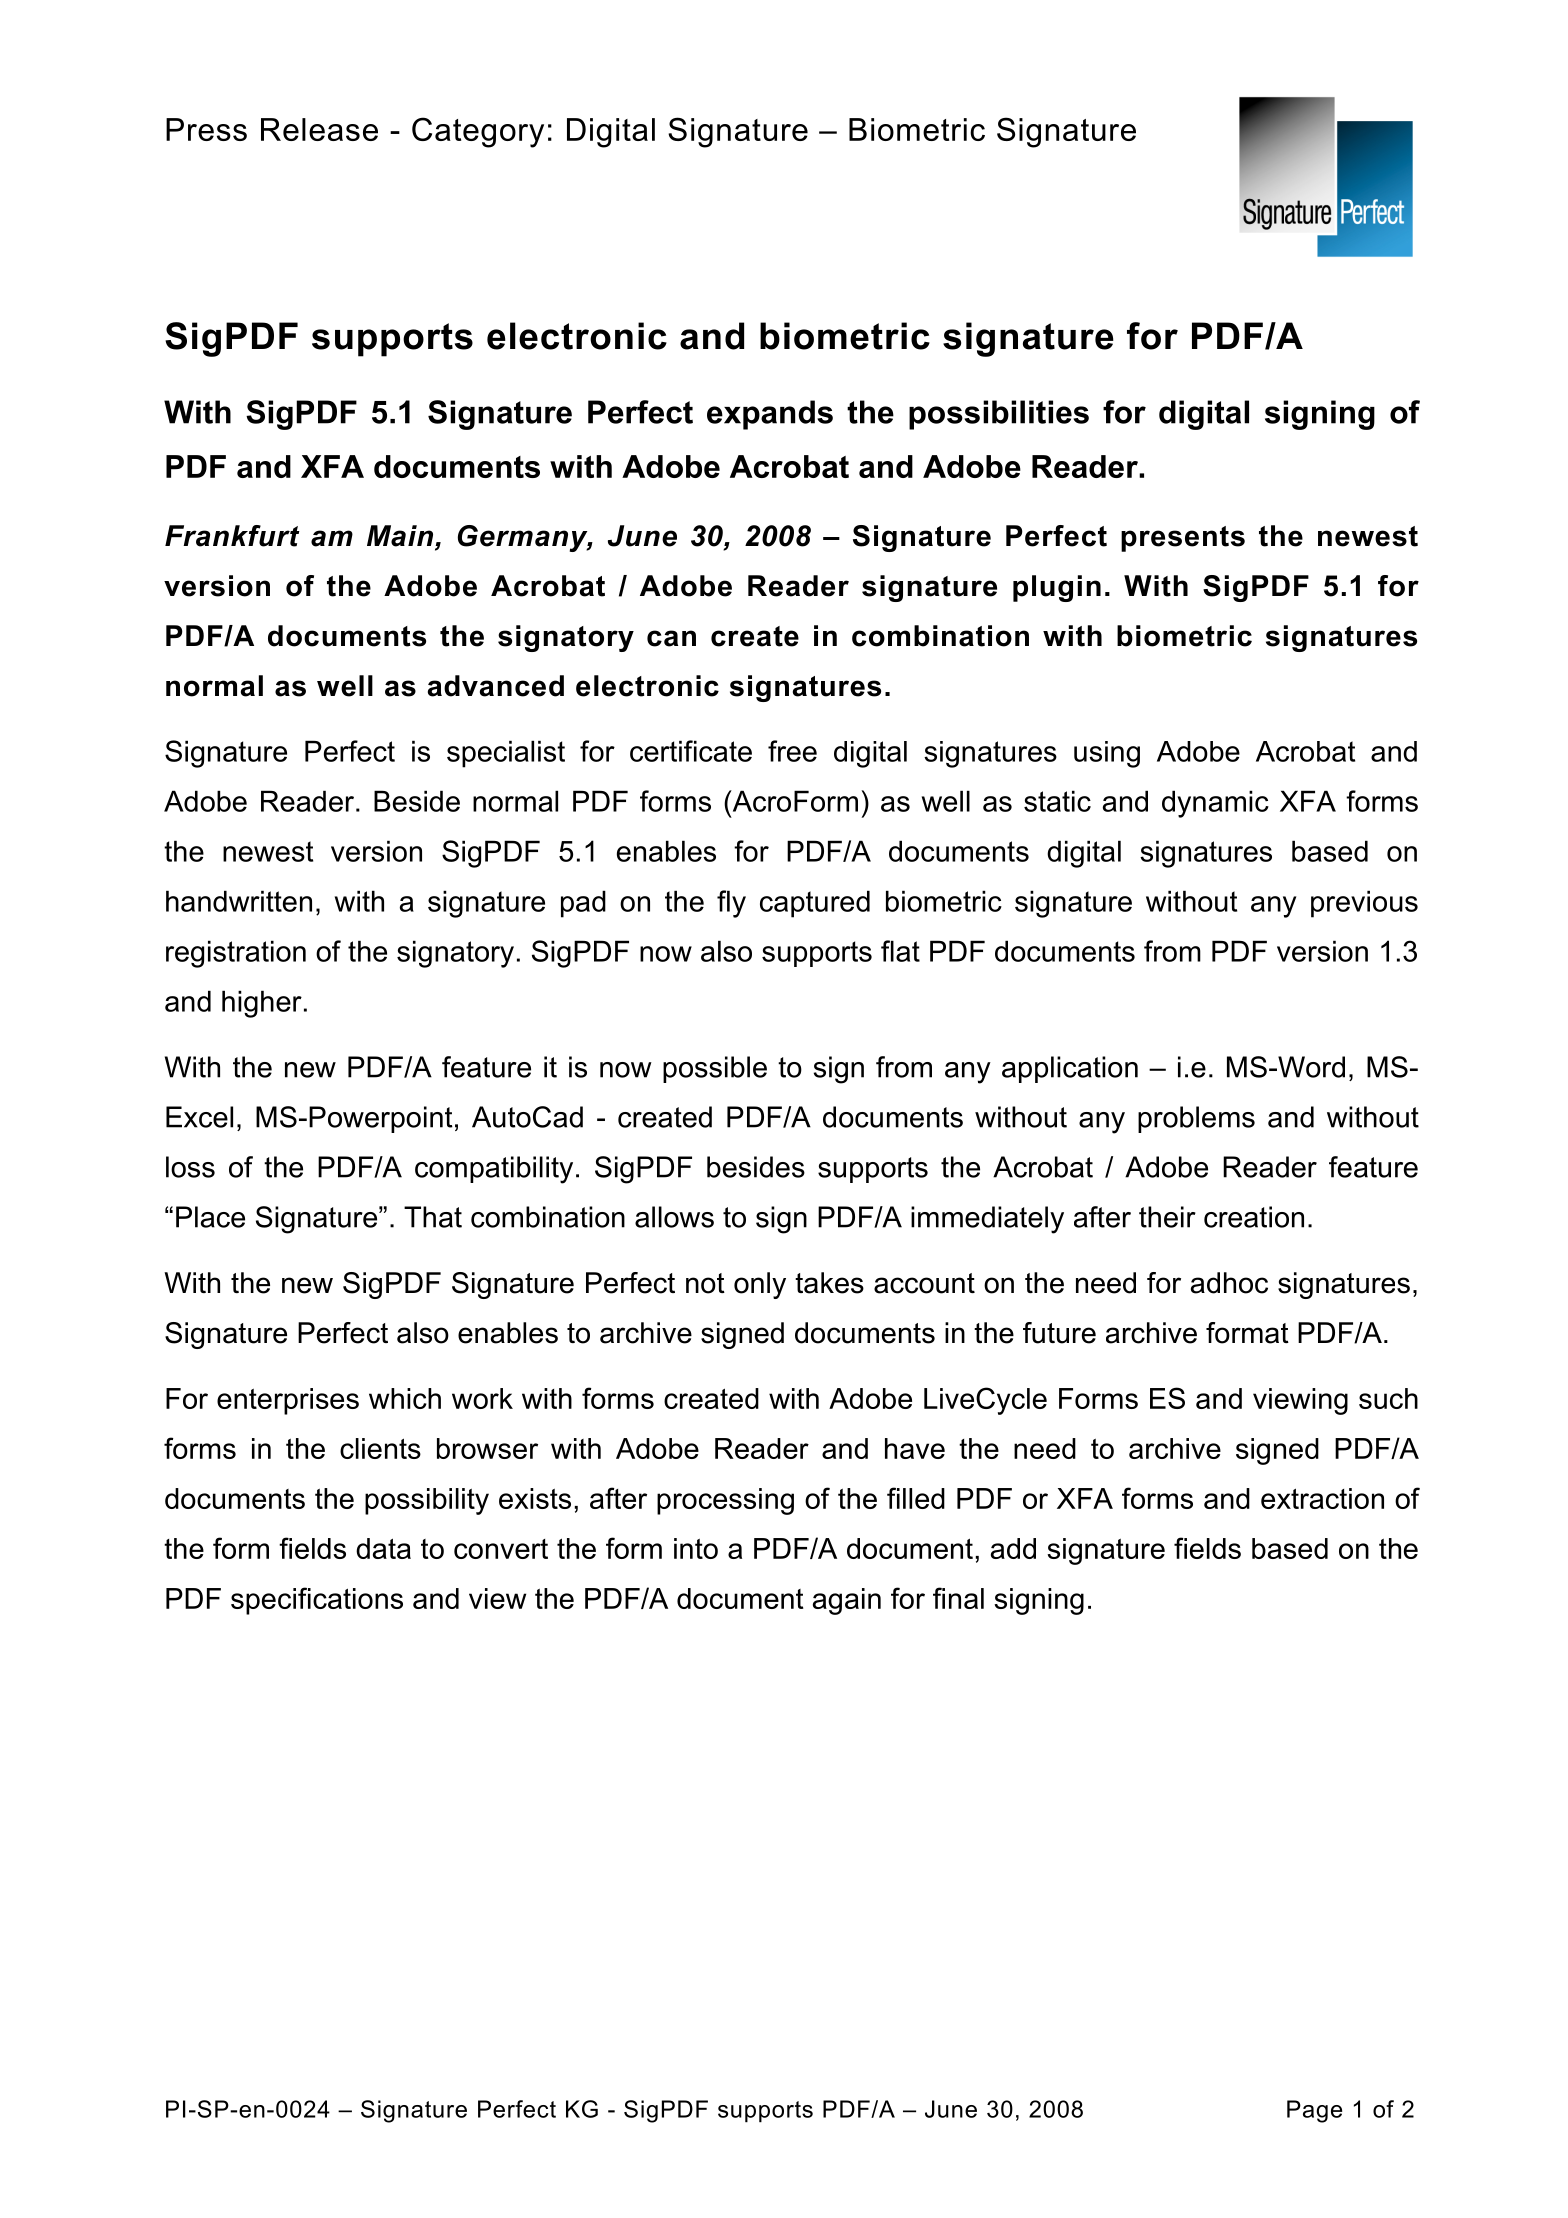 This screenshot has height=2218, width=1568. I want to click on possibilities, so click(999, 415).
